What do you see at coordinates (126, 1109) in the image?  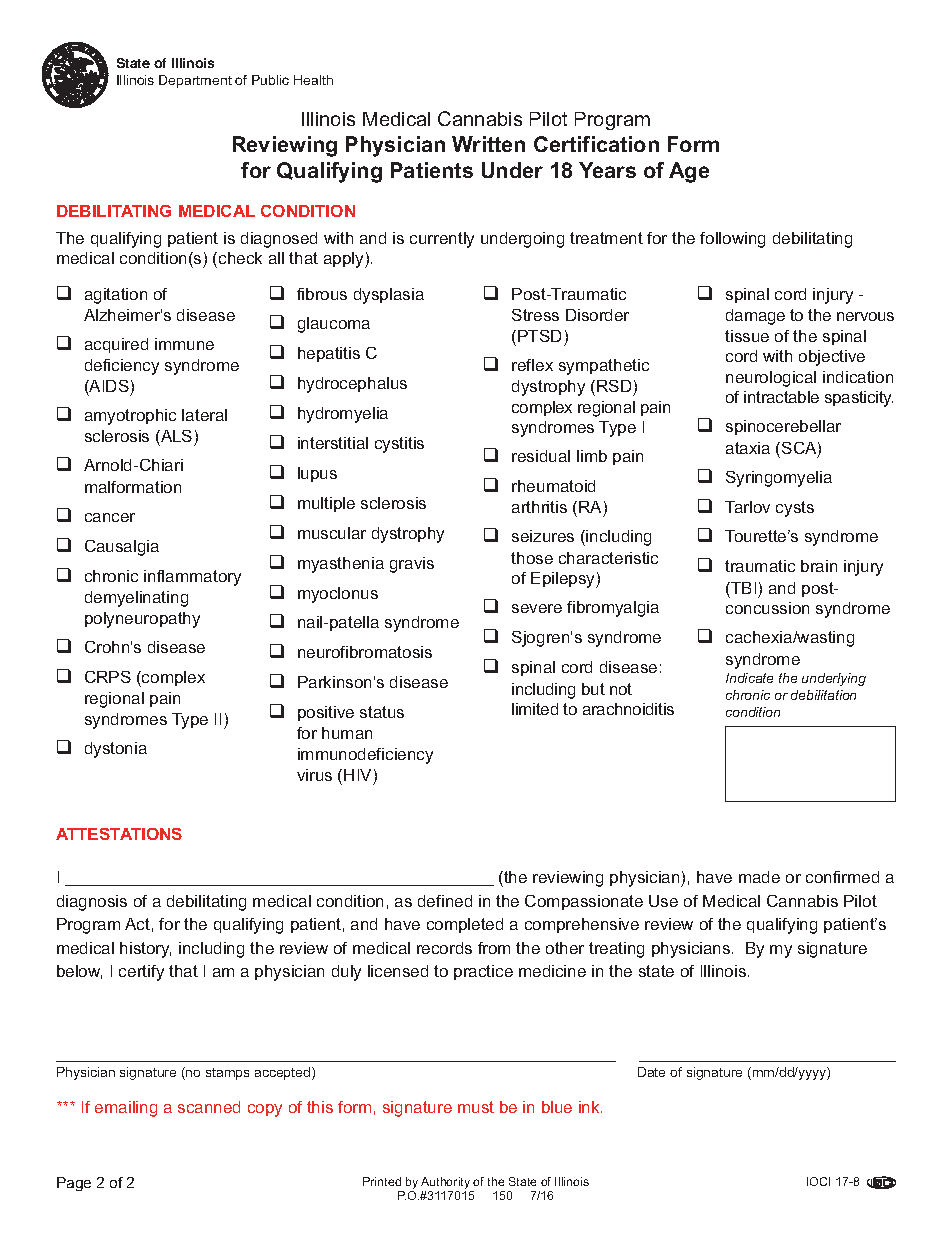 I see `emailing` at bounding box center [126, 1109].
